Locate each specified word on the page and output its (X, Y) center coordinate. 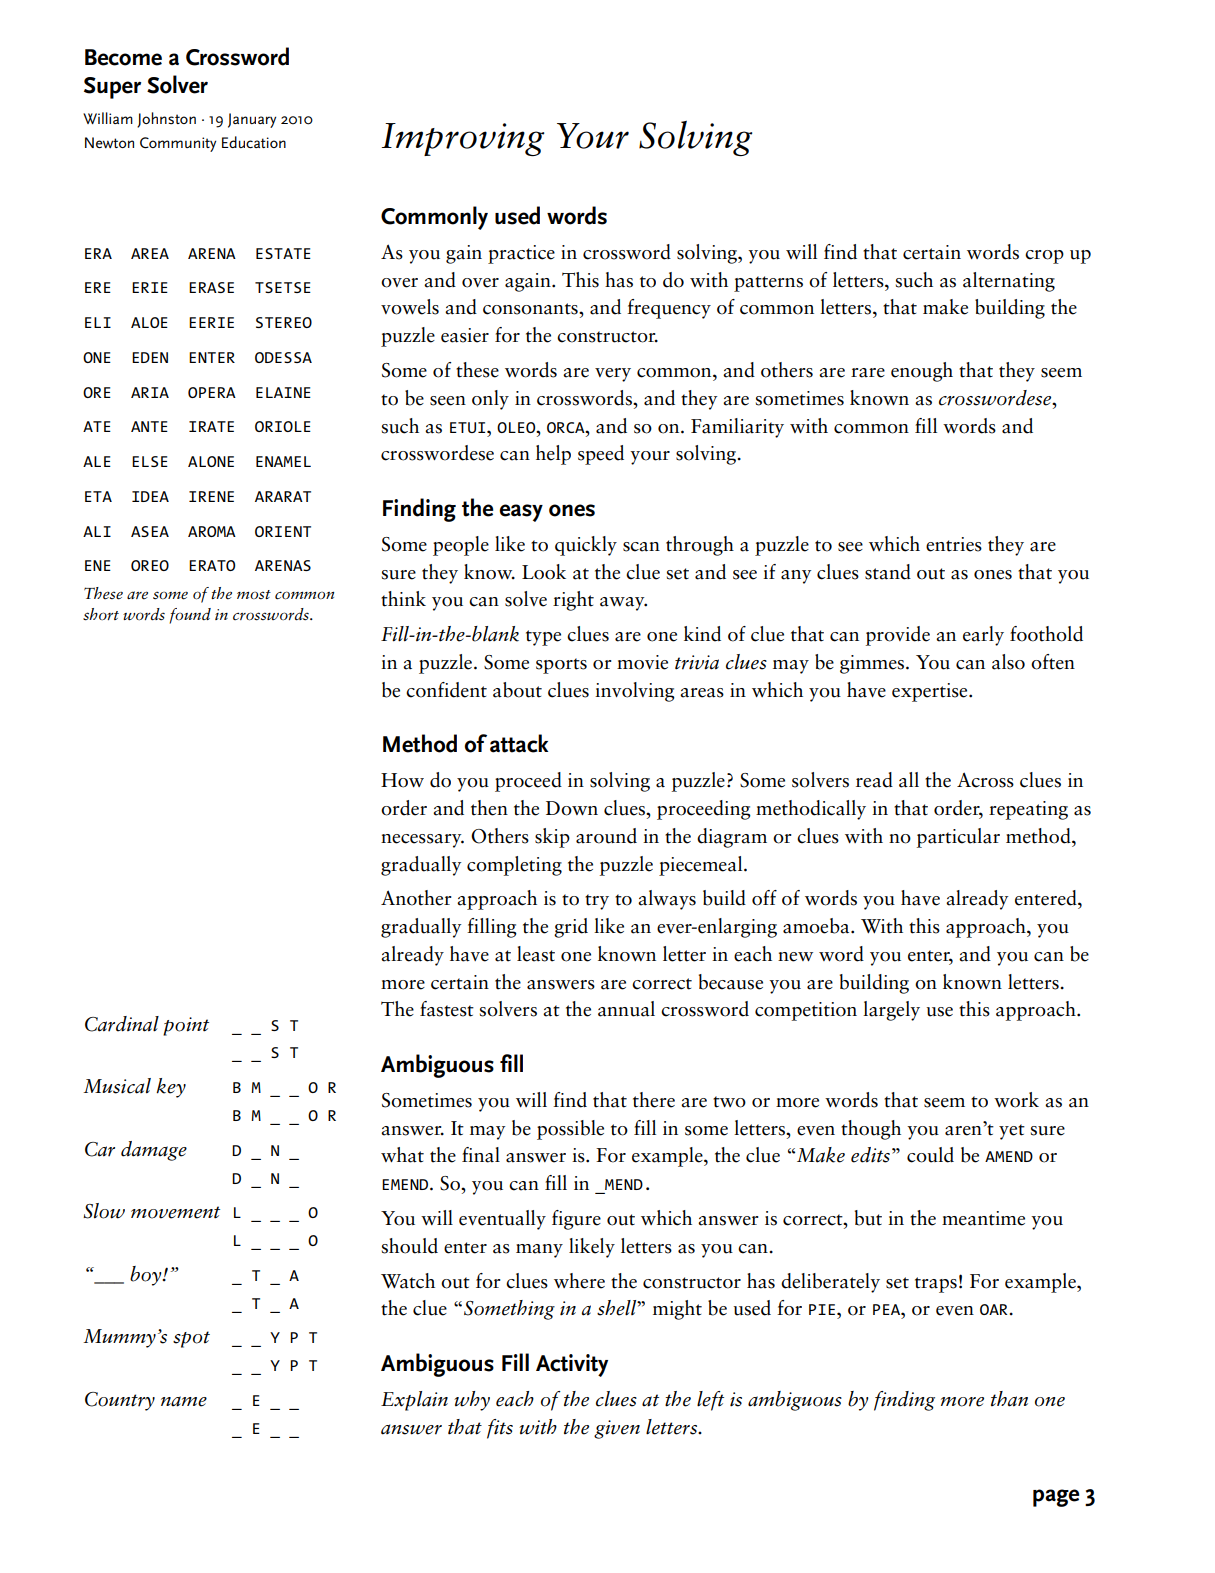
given (617, 1429)
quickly (586, 546)
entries (954, 544)
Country (120, 1401)
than (1009, 1399)
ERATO (212, 565)
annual (626, 1009)
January (252, 120)
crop (1044, 257)
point (186, 1026)
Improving (462, 139)
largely (891, 1011)
